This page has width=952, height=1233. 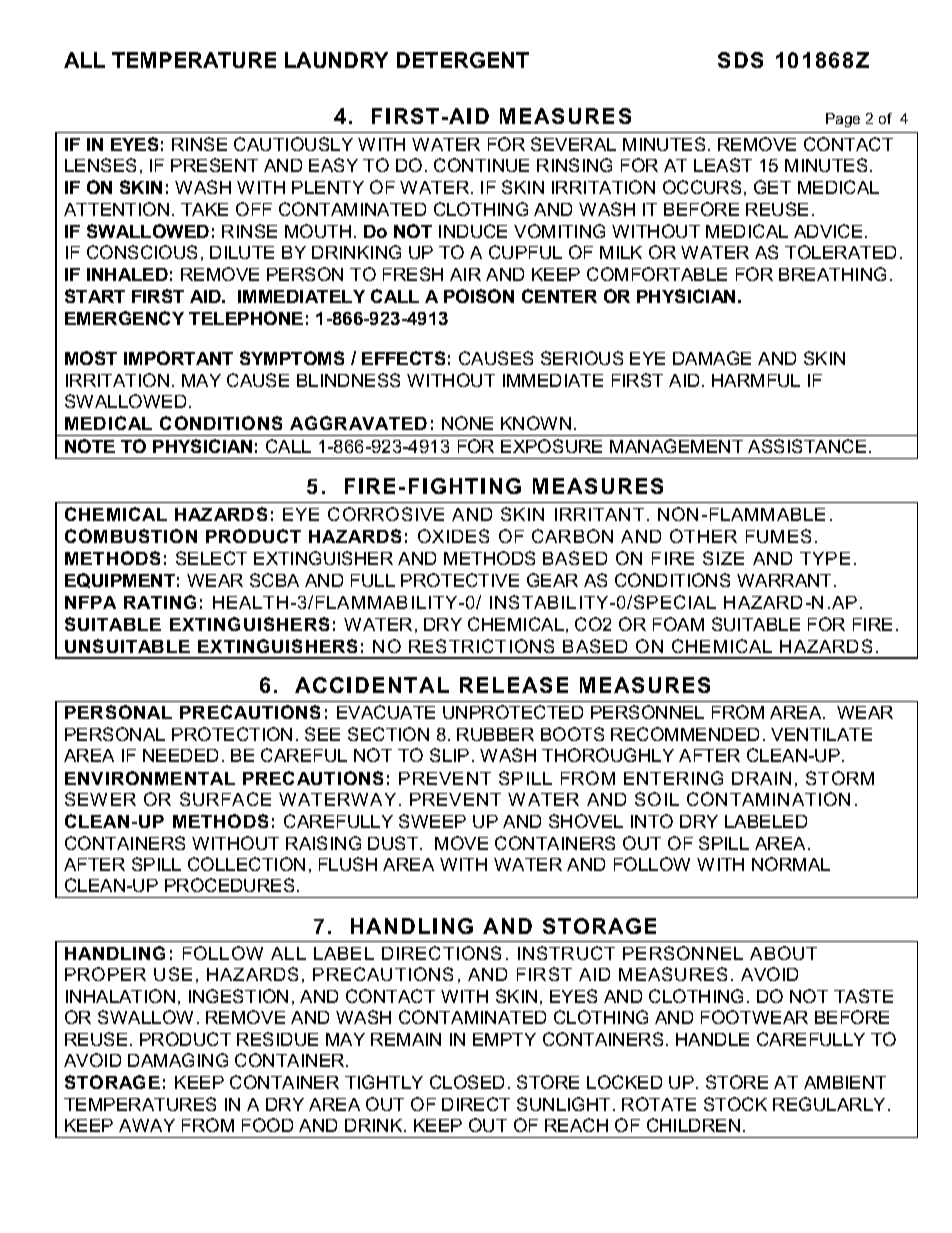 What do you see at coordinates (467, 1082) in the page?
I see `CLOSED` at bounding box center [467, 1082].
